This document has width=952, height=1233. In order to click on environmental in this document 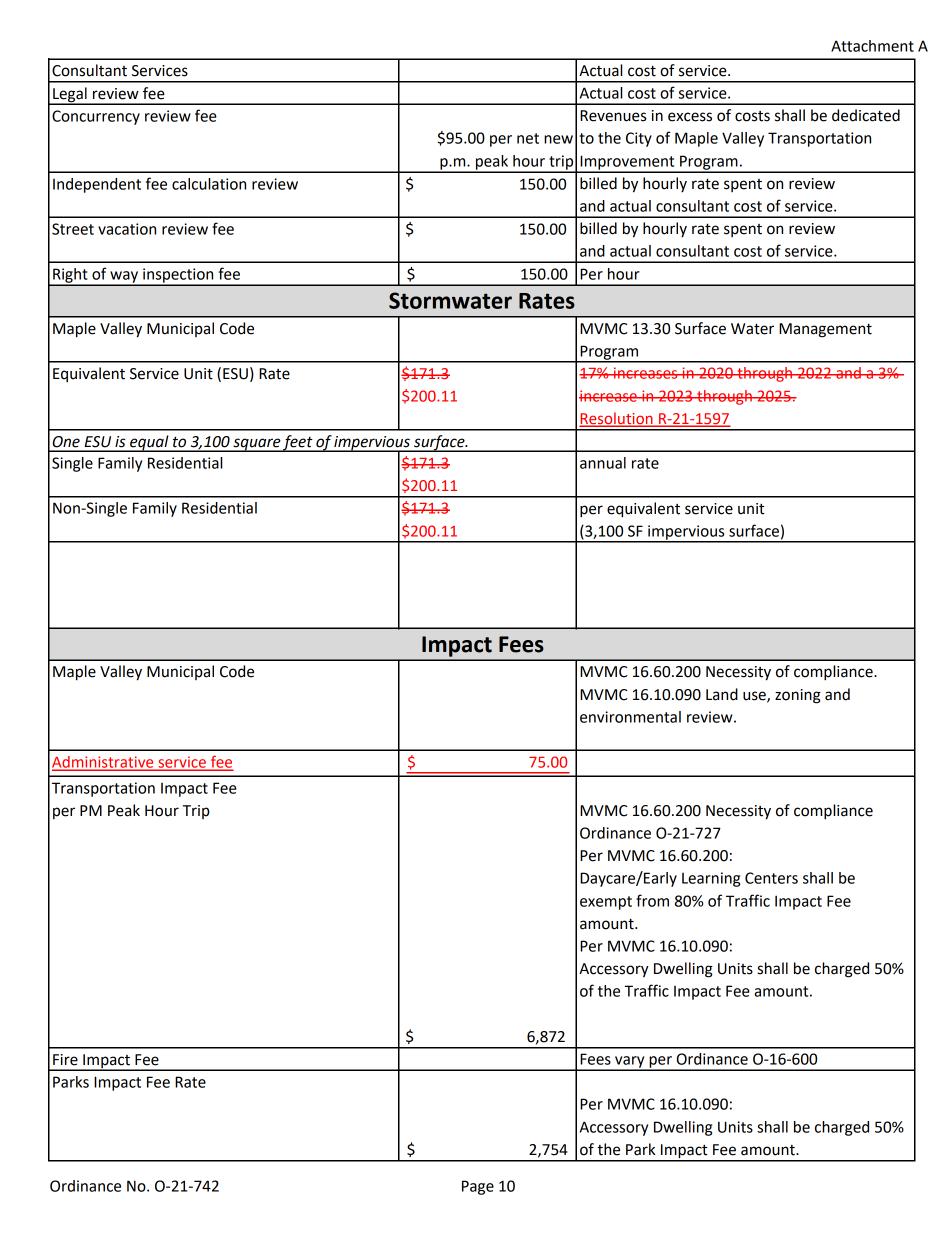, I will do `click(630, 717)`.
